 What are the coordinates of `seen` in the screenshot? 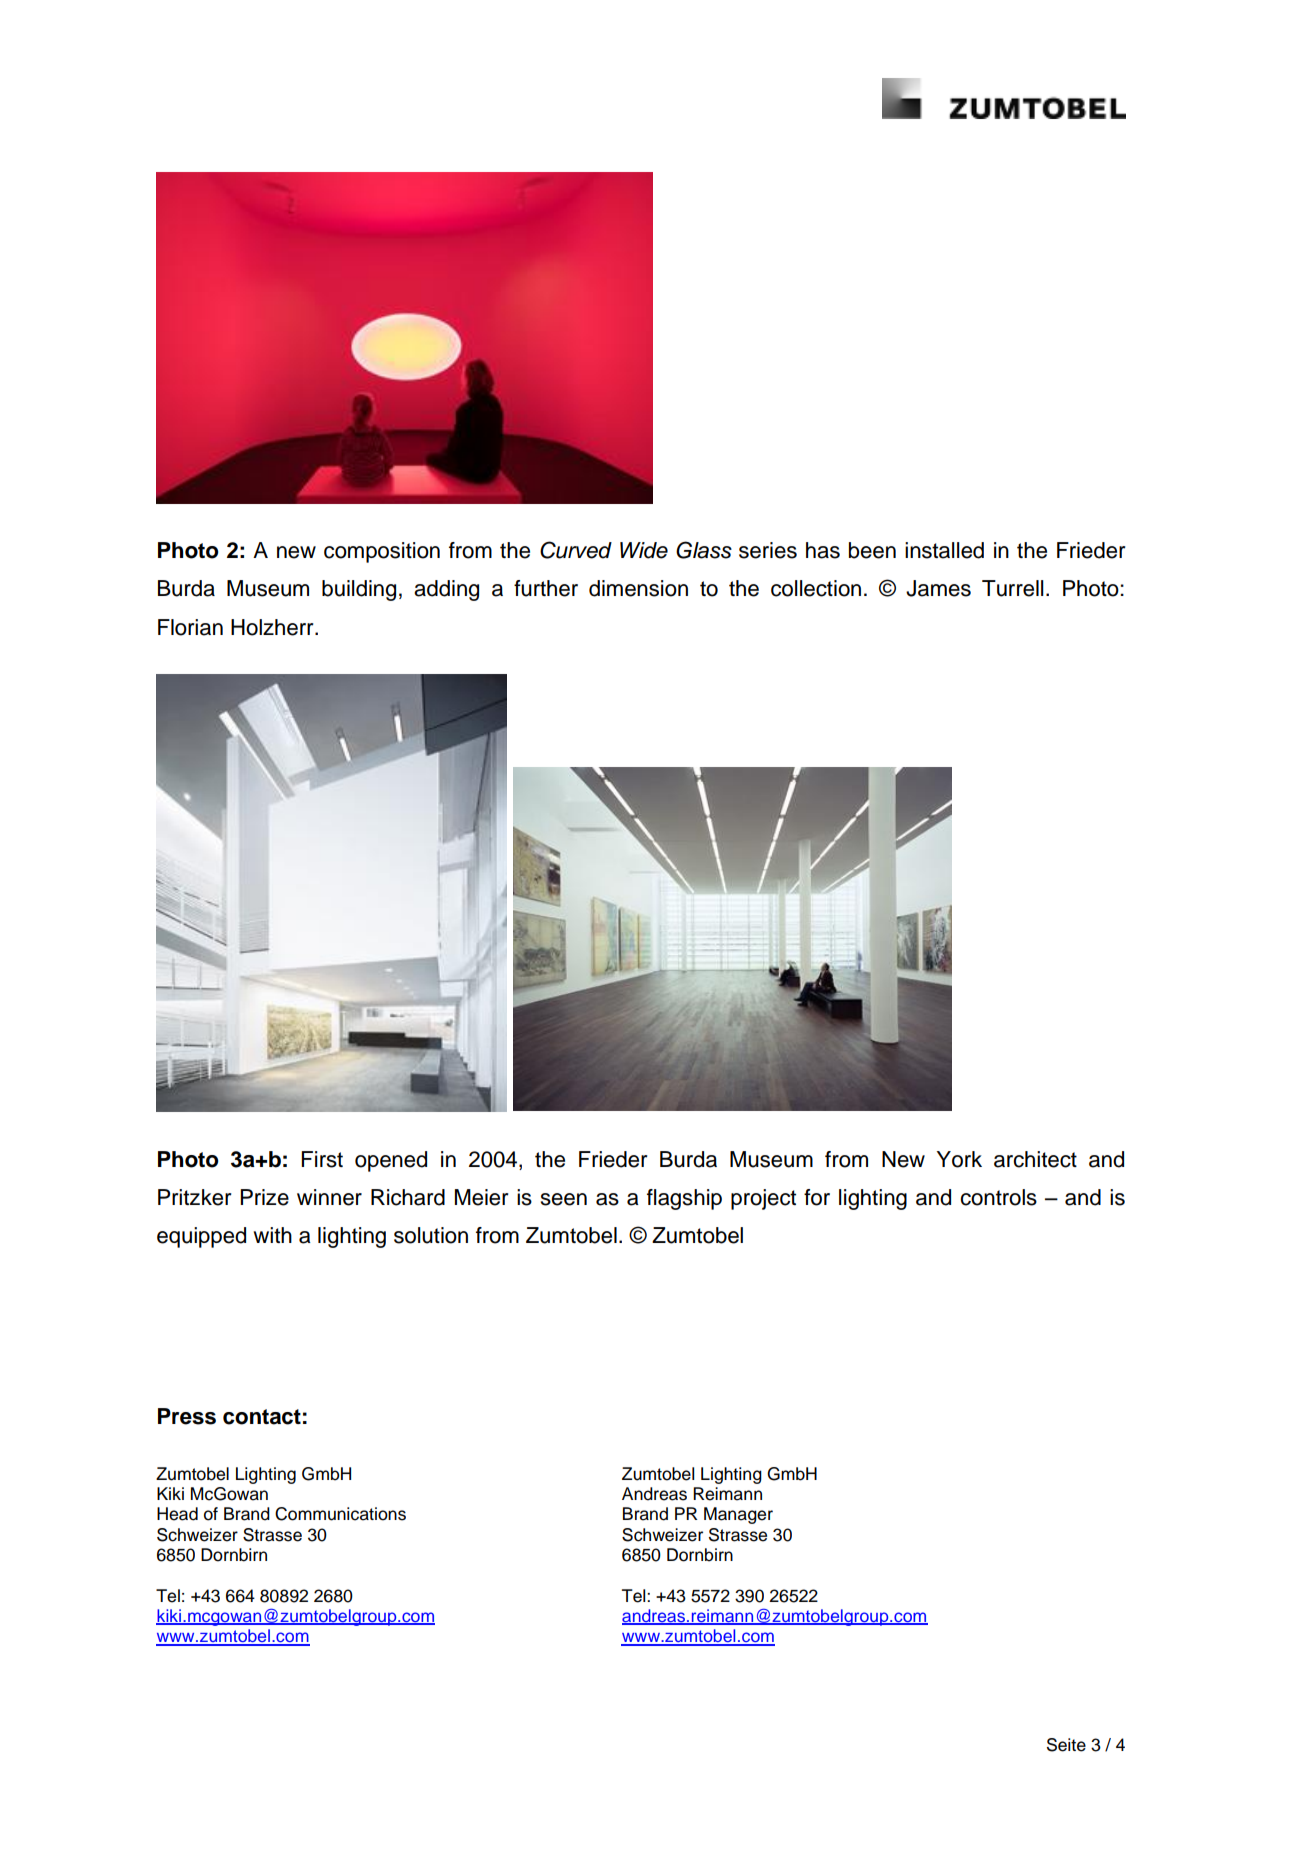 It's located at (564, 1199).
